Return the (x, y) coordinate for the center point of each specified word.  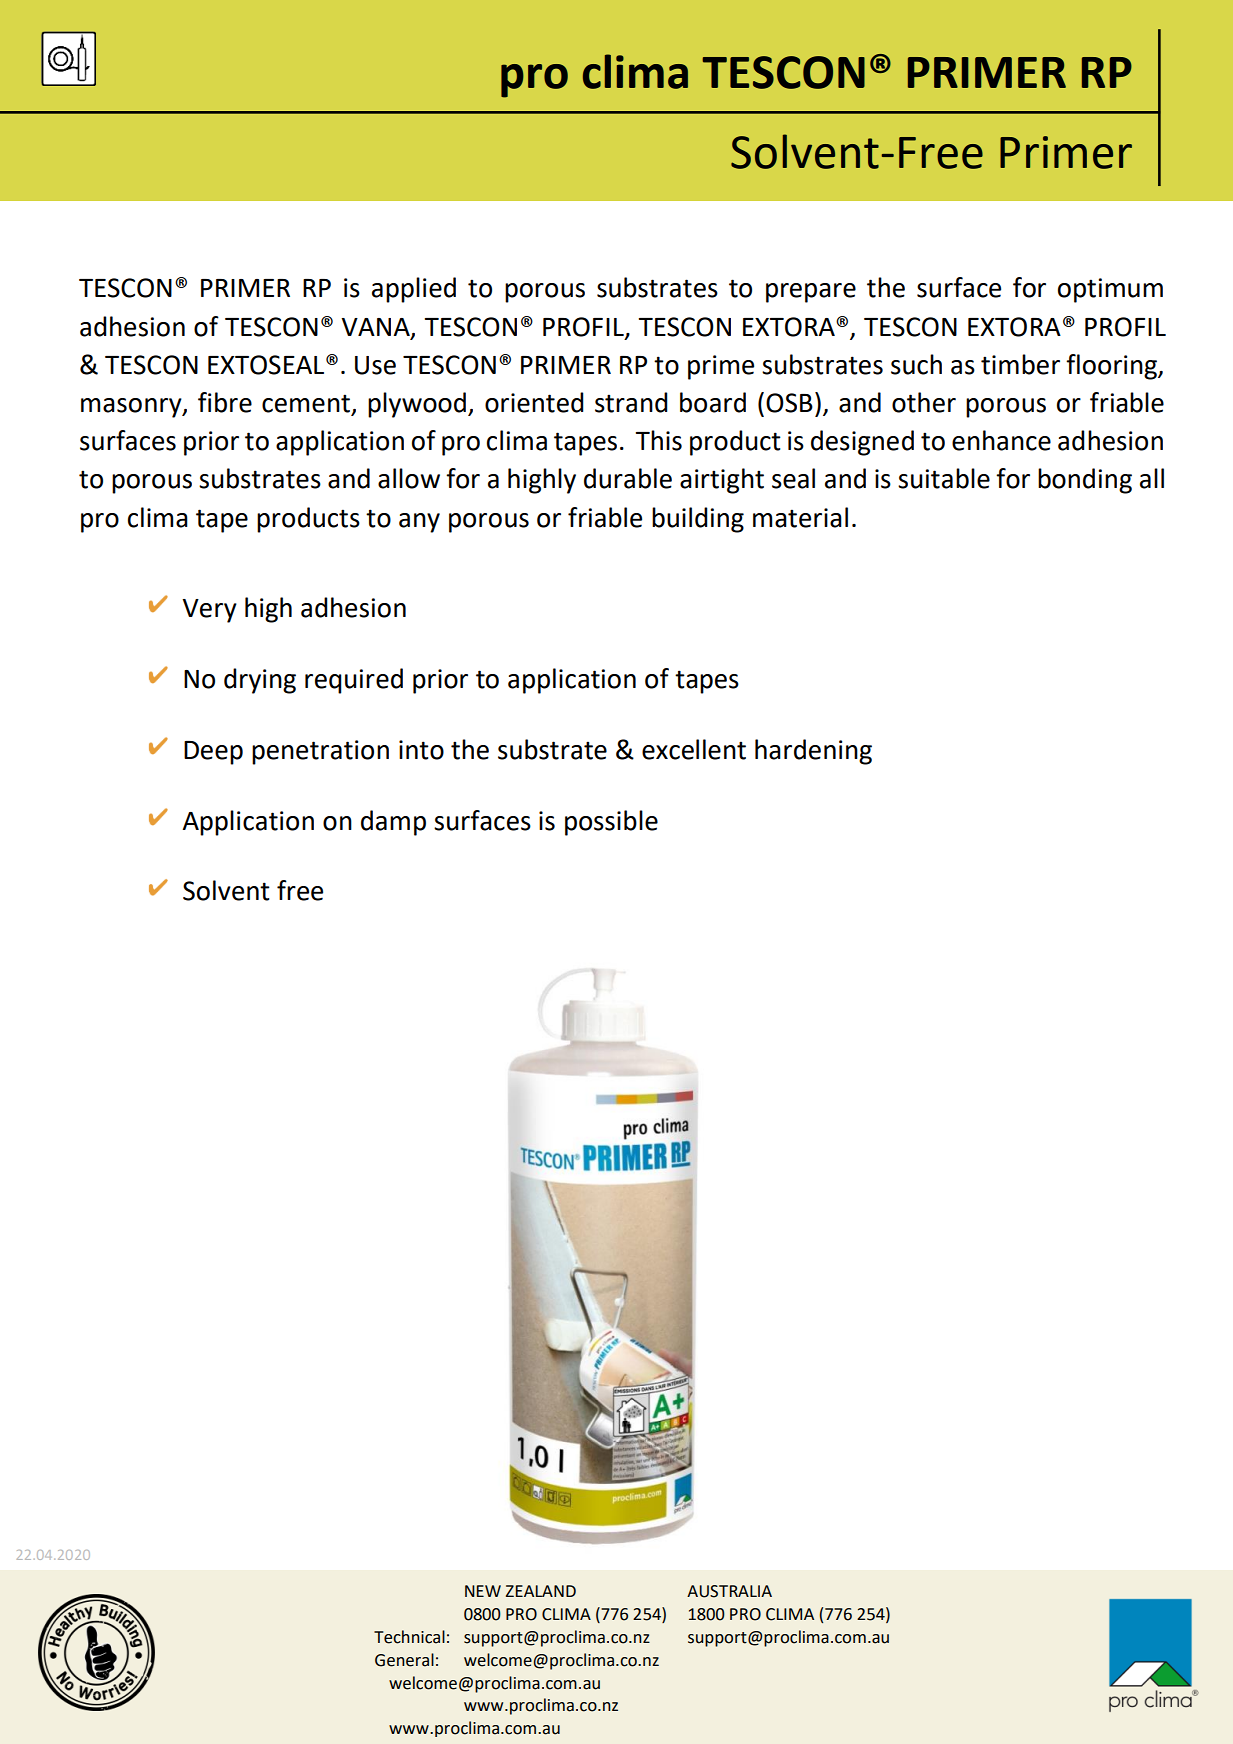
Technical (409, 1637)
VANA (376, 328)
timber (1020, 364)
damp (393, 823)
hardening (813, 752)
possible (611, 823)
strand (631, 402)
